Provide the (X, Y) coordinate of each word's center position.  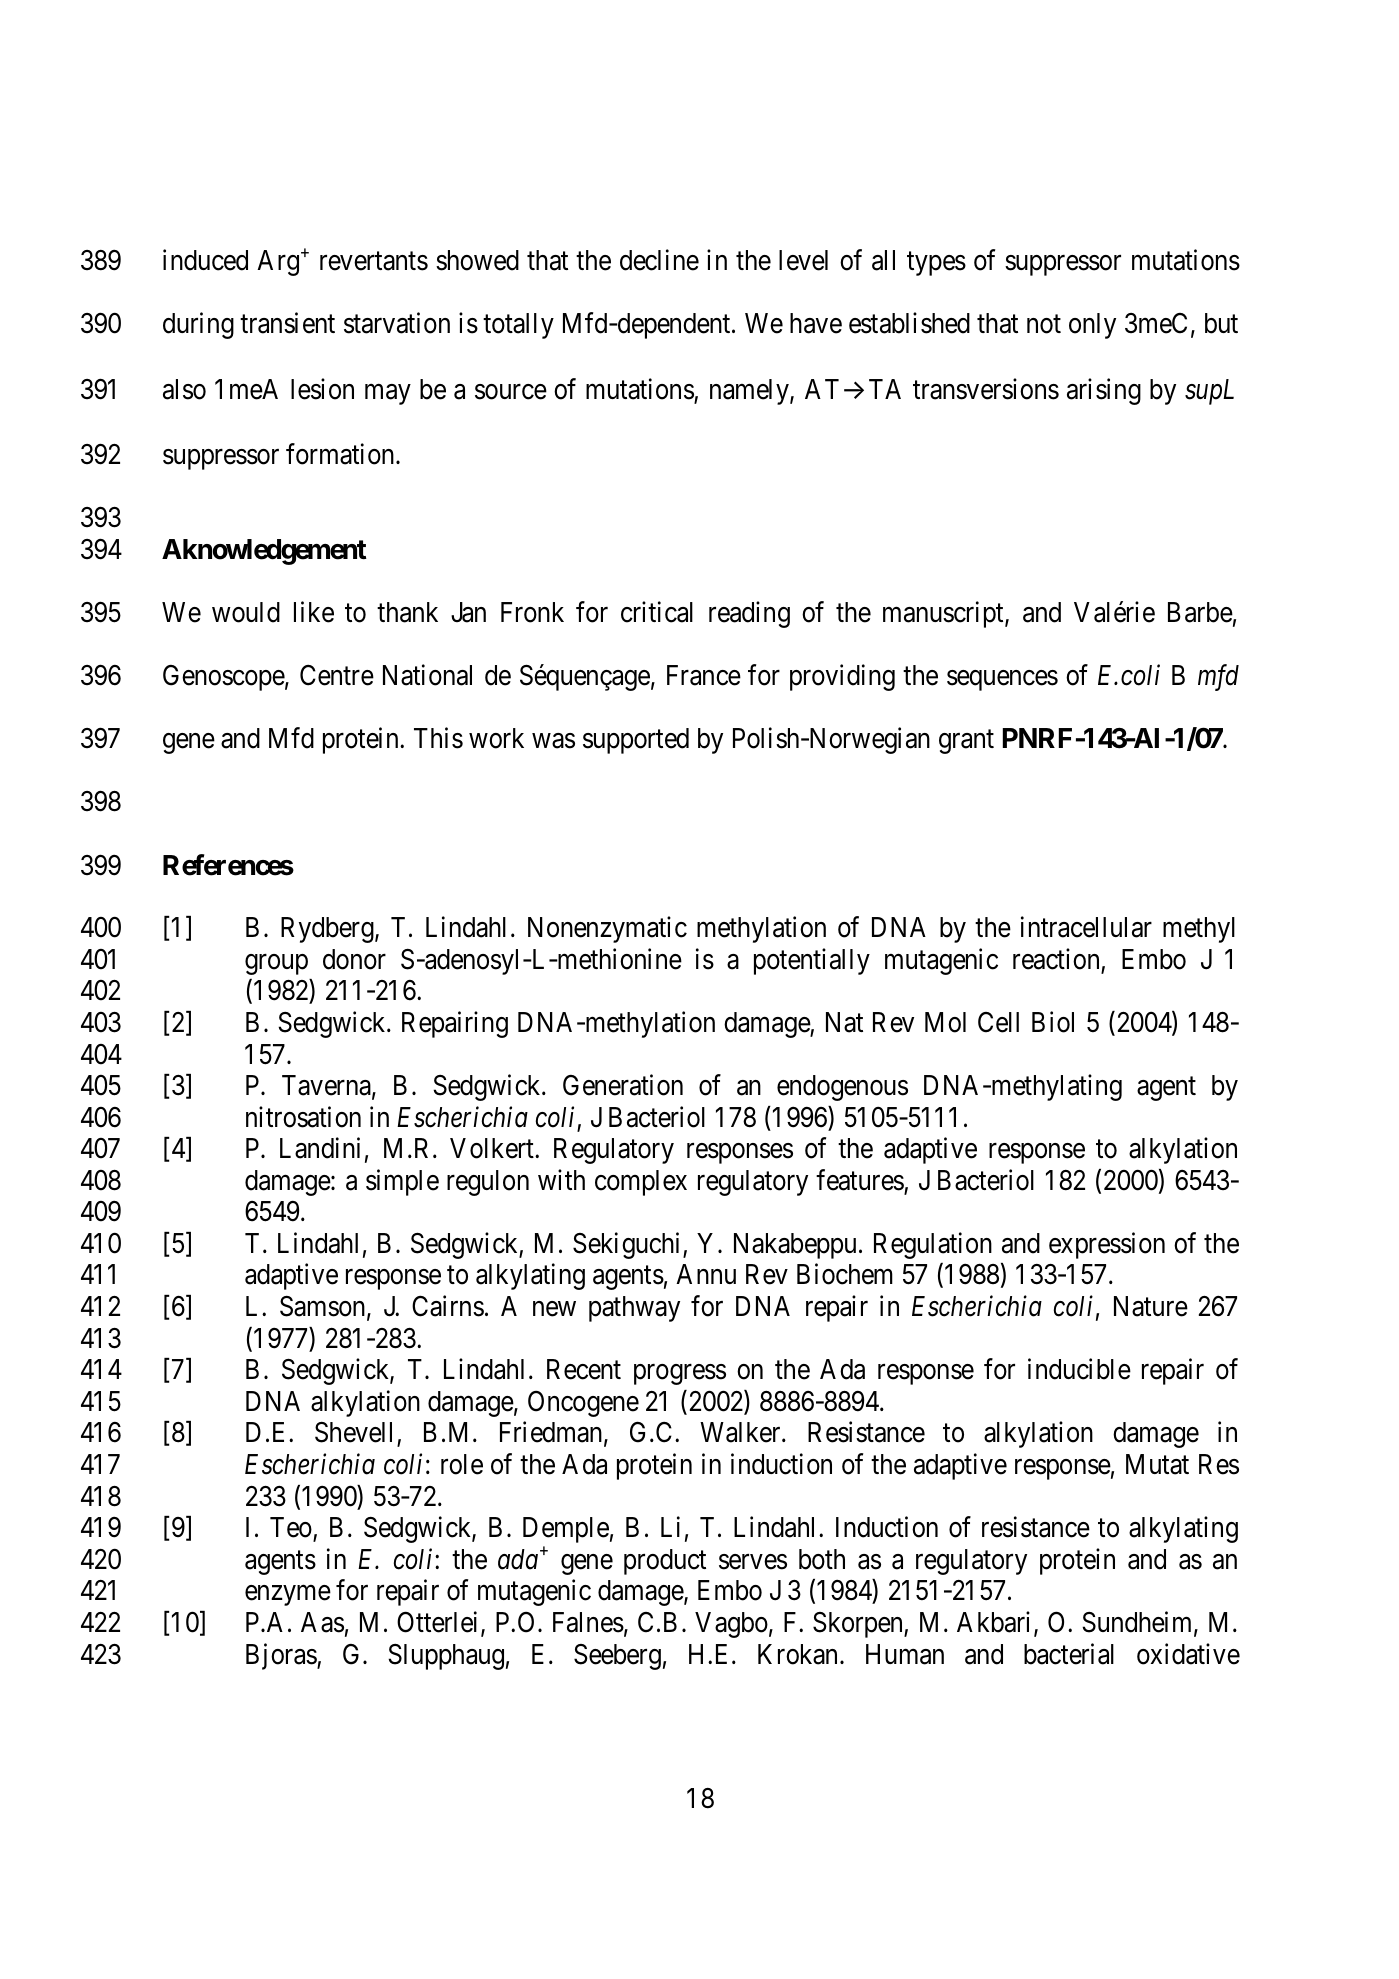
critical (657, 612)
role (462, 1464)
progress (680, 1375)
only (1092, 326)
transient (287, 323)
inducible (1079, 1369)
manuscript (944, 614)
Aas (322, 1622)
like (314, 612)
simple (402, 1182)
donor (354, 959)
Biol (1053, 1022)
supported (636, 741)
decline (659, 260)
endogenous (842, 1088)
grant (966, 742)
